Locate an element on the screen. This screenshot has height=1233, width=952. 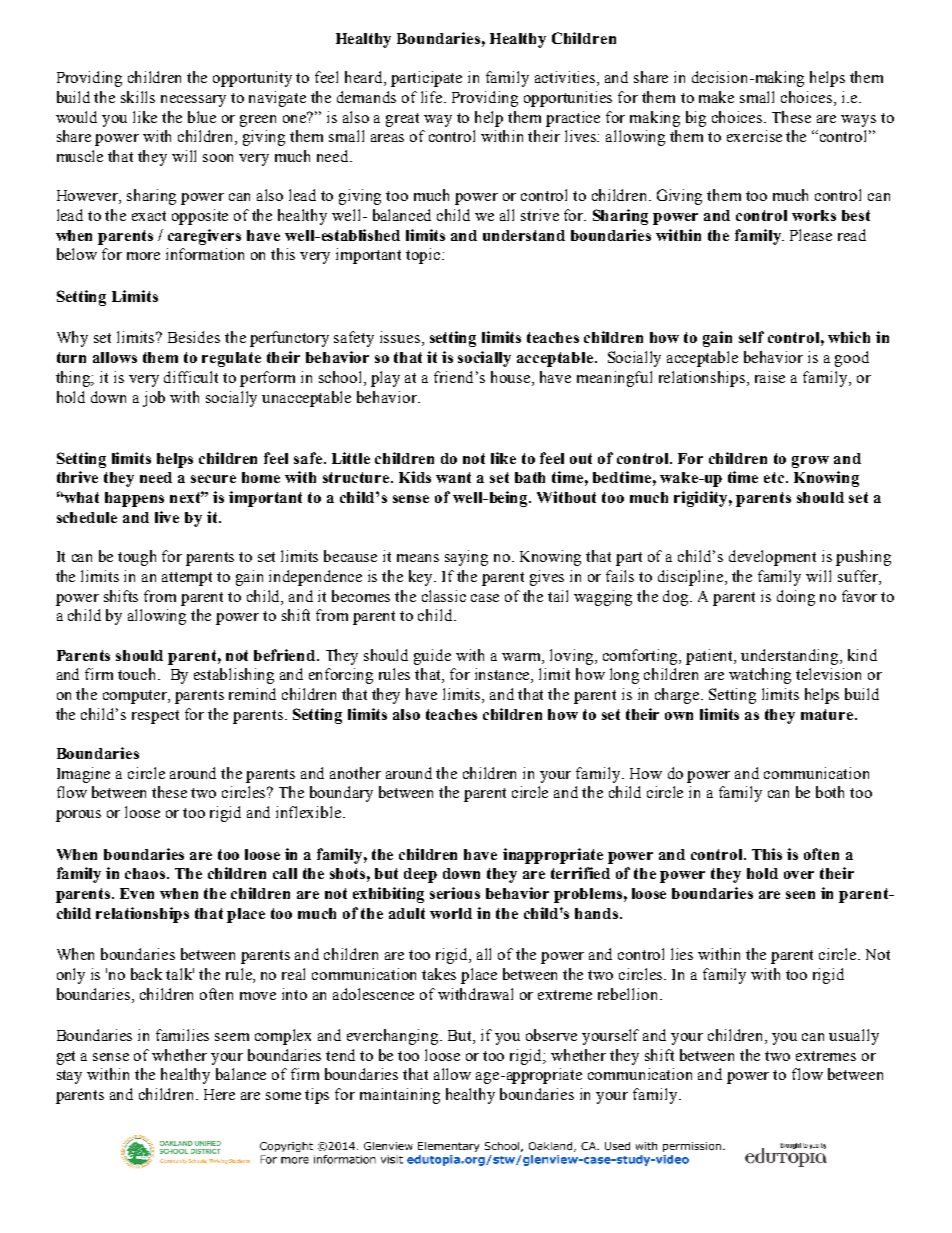
usually is located at coordinates (854, 1037).
